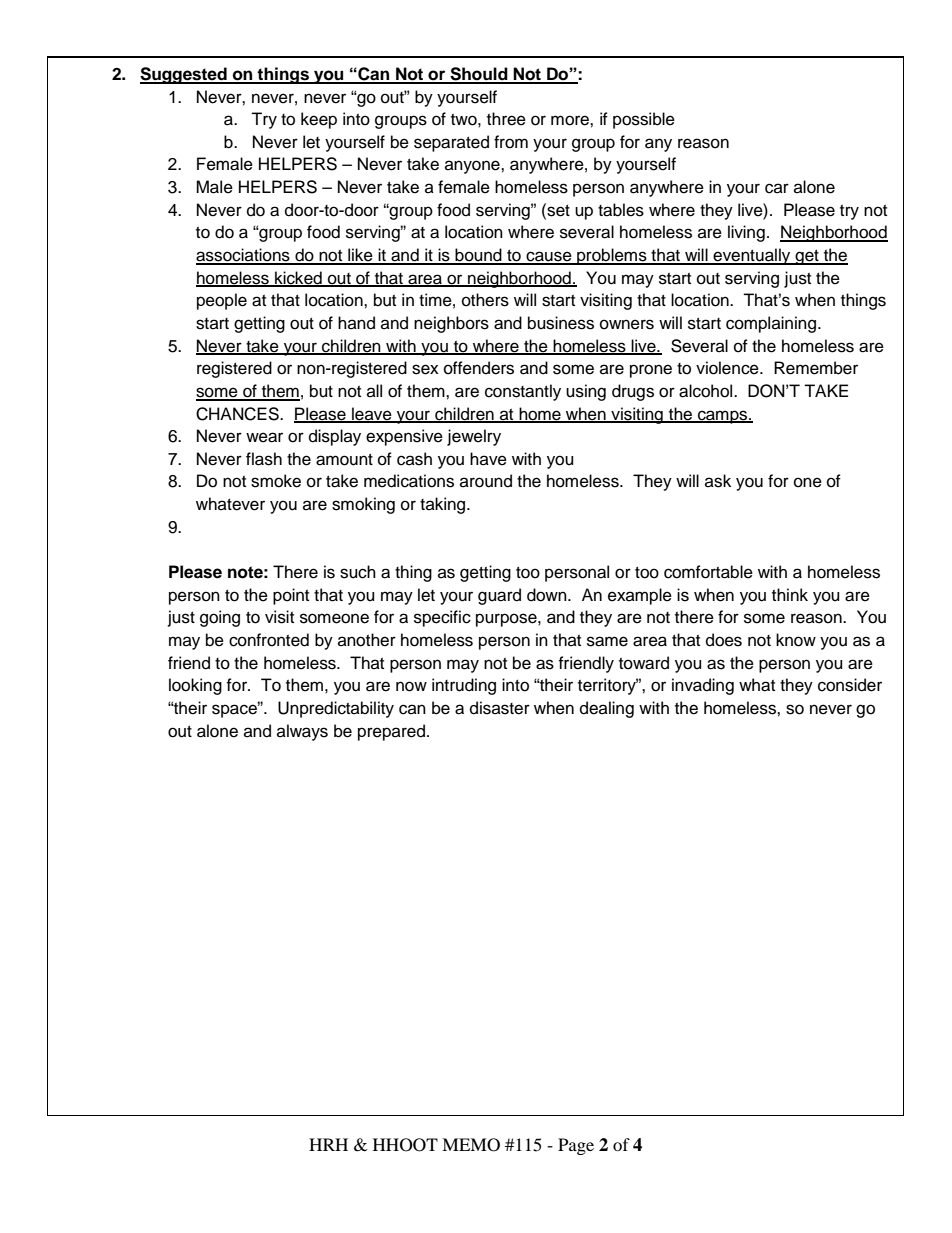 The height and width of the screenshot is (1233, 952). I want to click on think, so click(790, 594).
